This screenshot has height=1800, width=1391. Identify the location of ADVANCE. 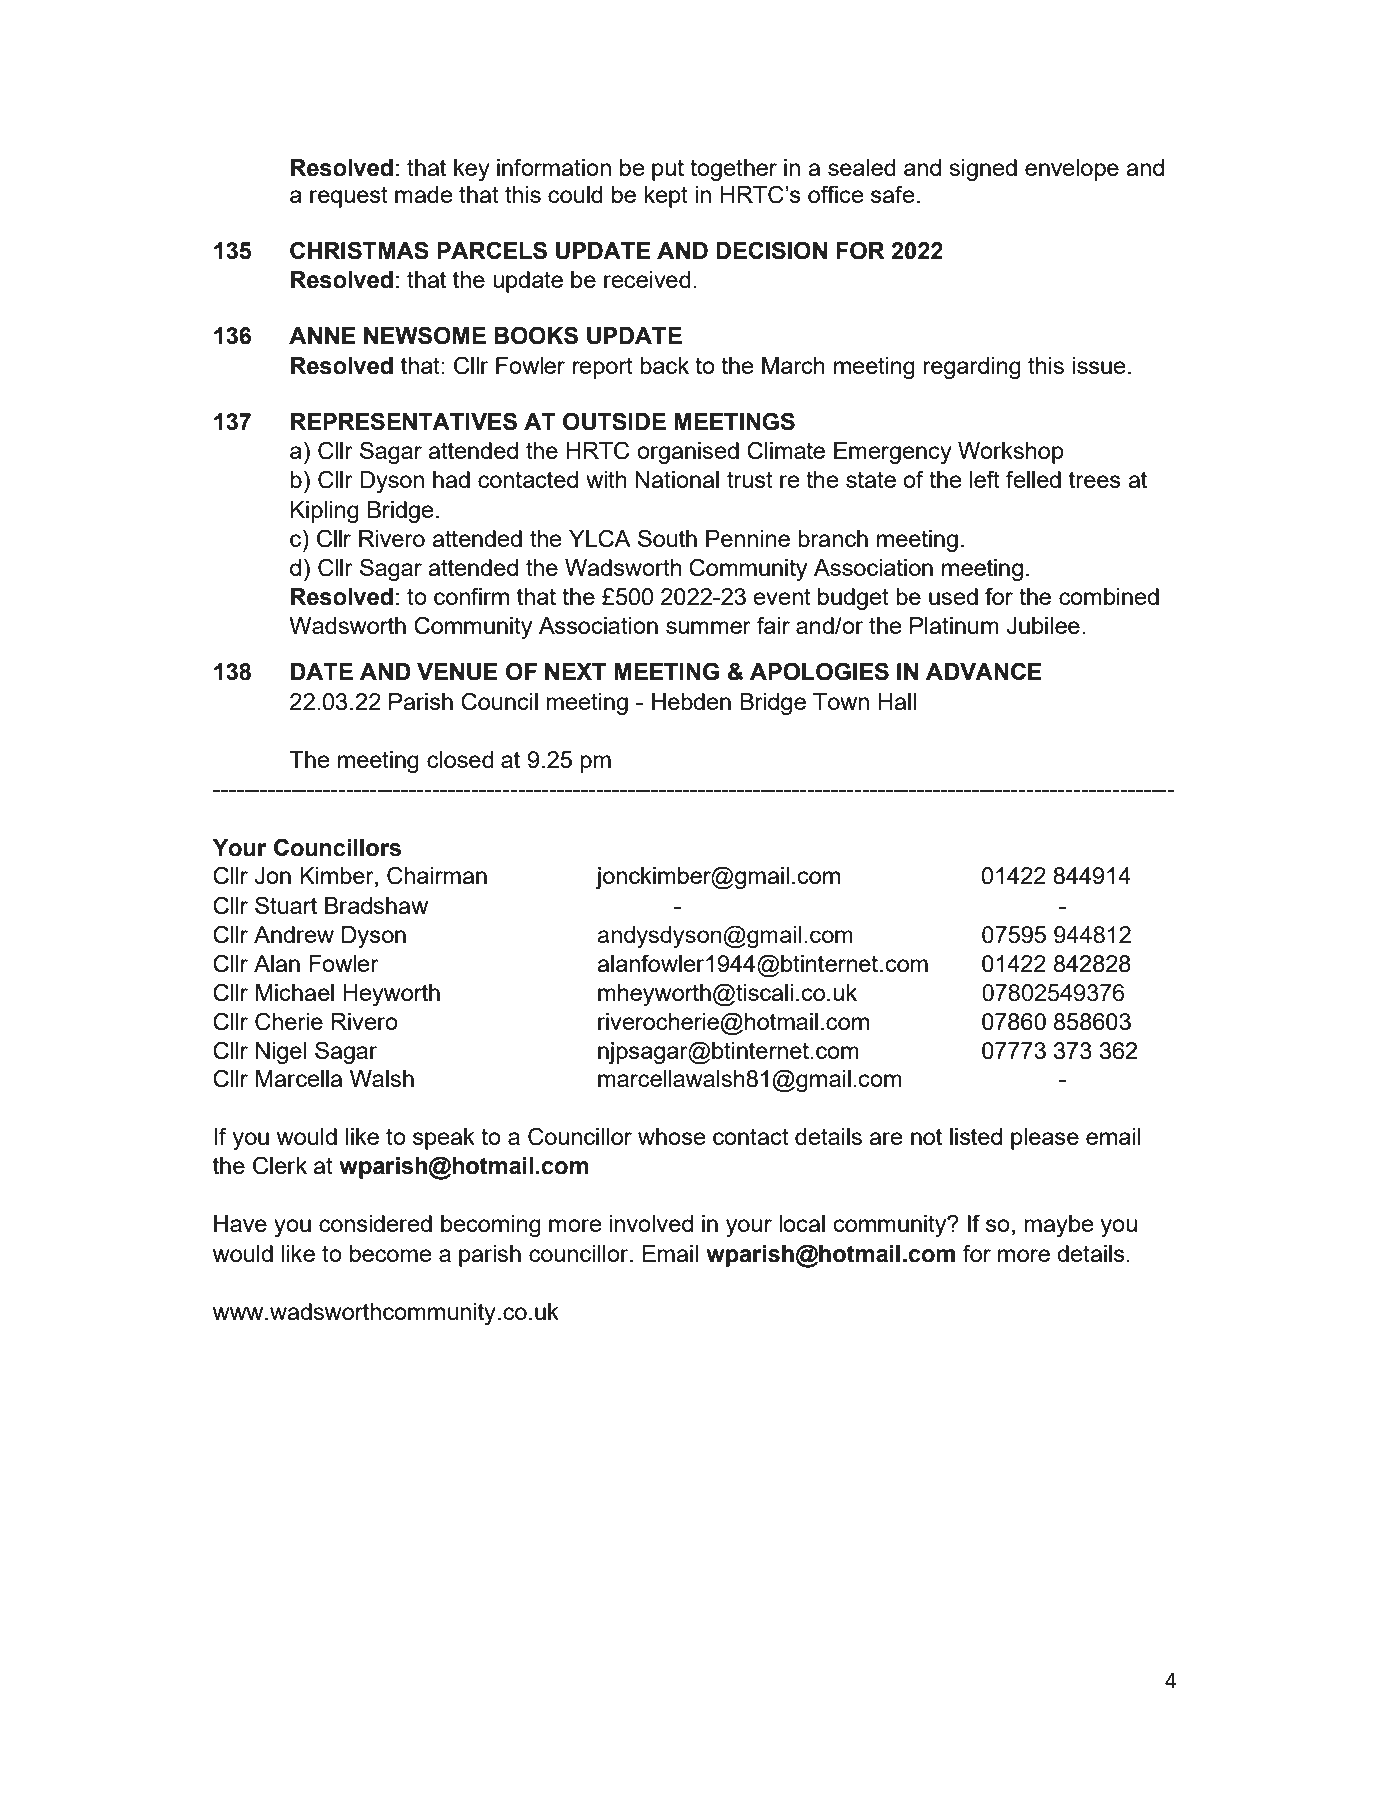
(984, 671).
